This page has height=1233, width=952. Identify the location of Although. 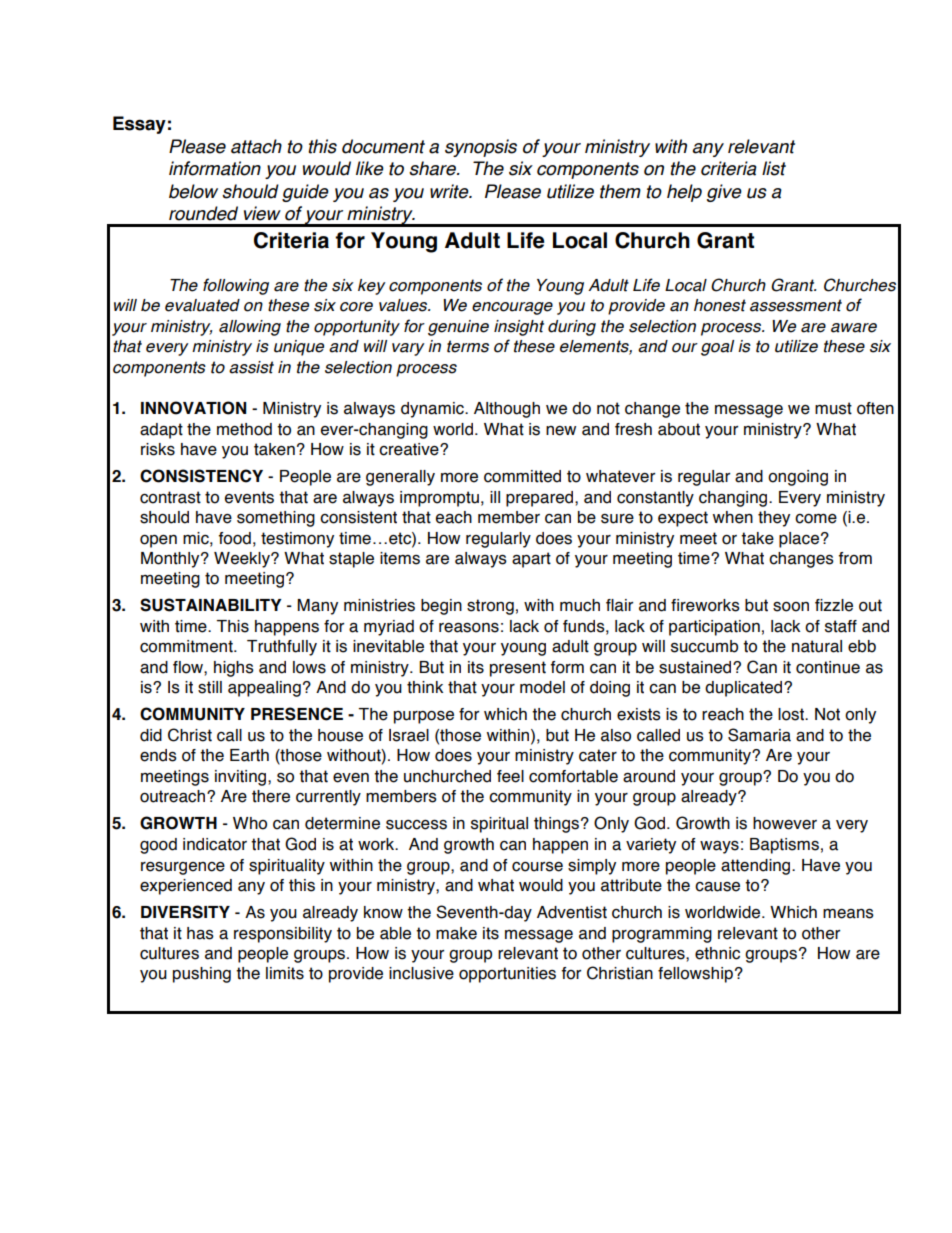
(507, 410).
